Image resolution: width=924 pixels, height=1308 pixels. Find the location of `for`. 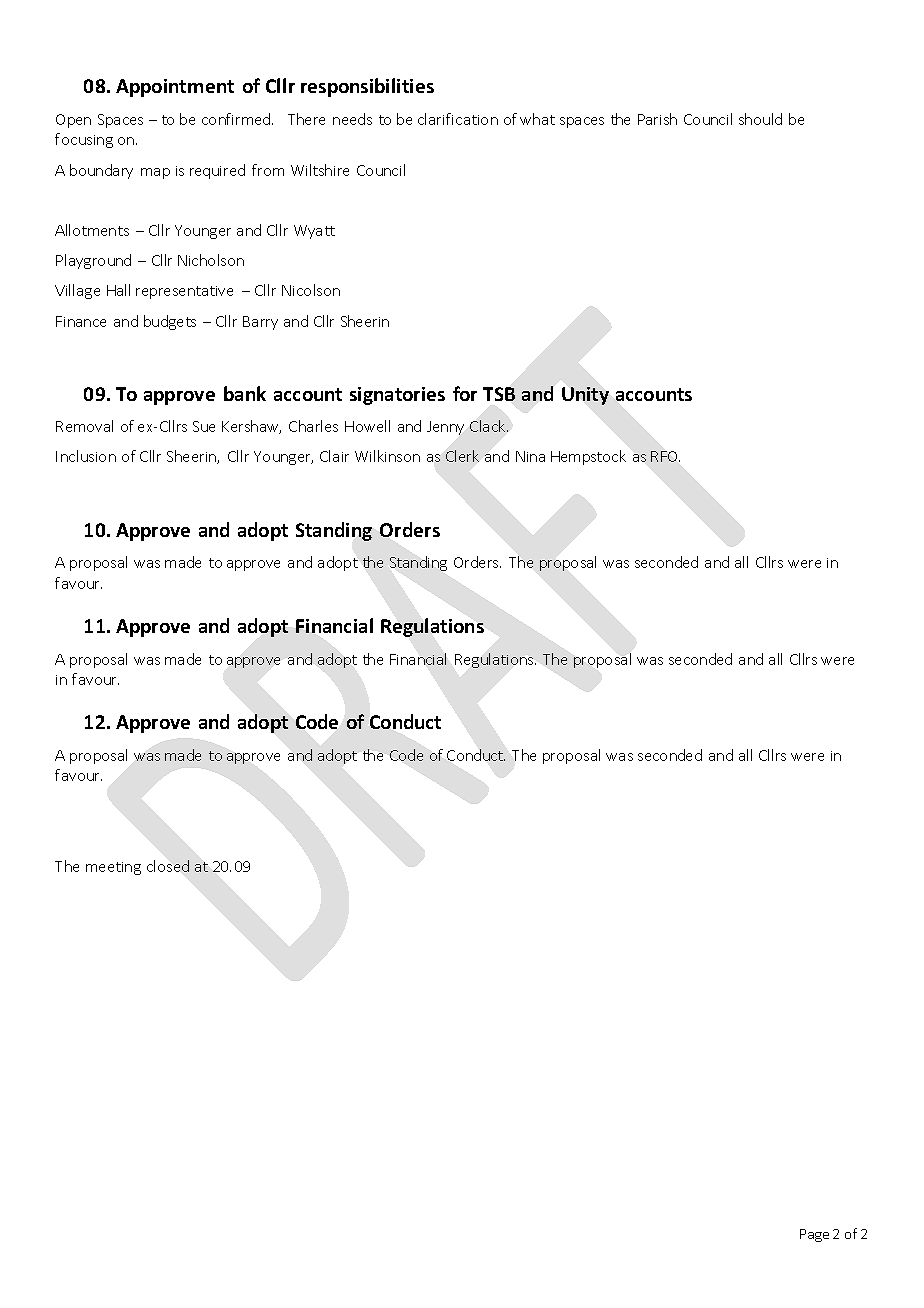

for is located at coordinates (465, 393).
